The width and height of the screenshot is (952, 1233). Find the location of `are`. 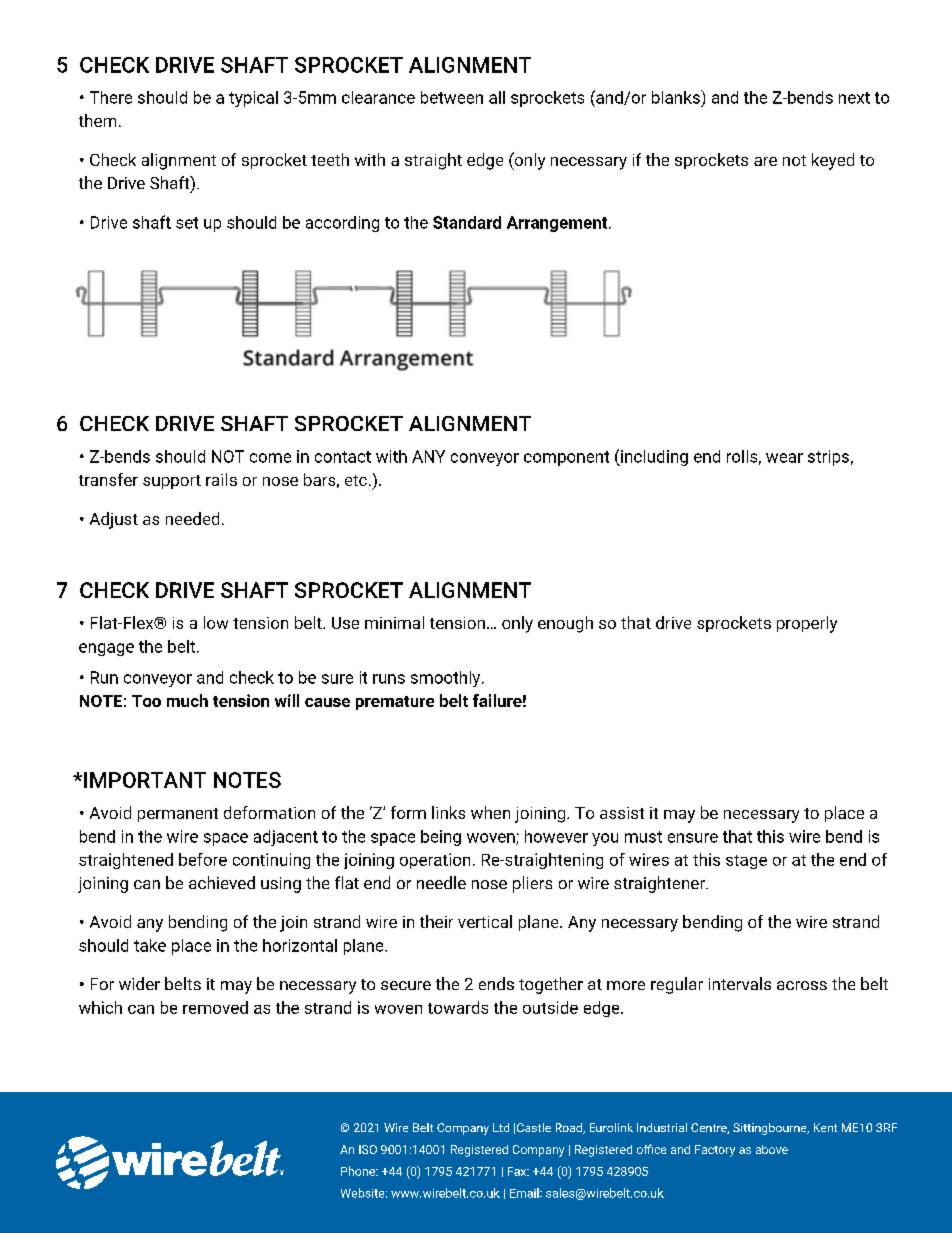

are is located at coordinates (765, 161).
